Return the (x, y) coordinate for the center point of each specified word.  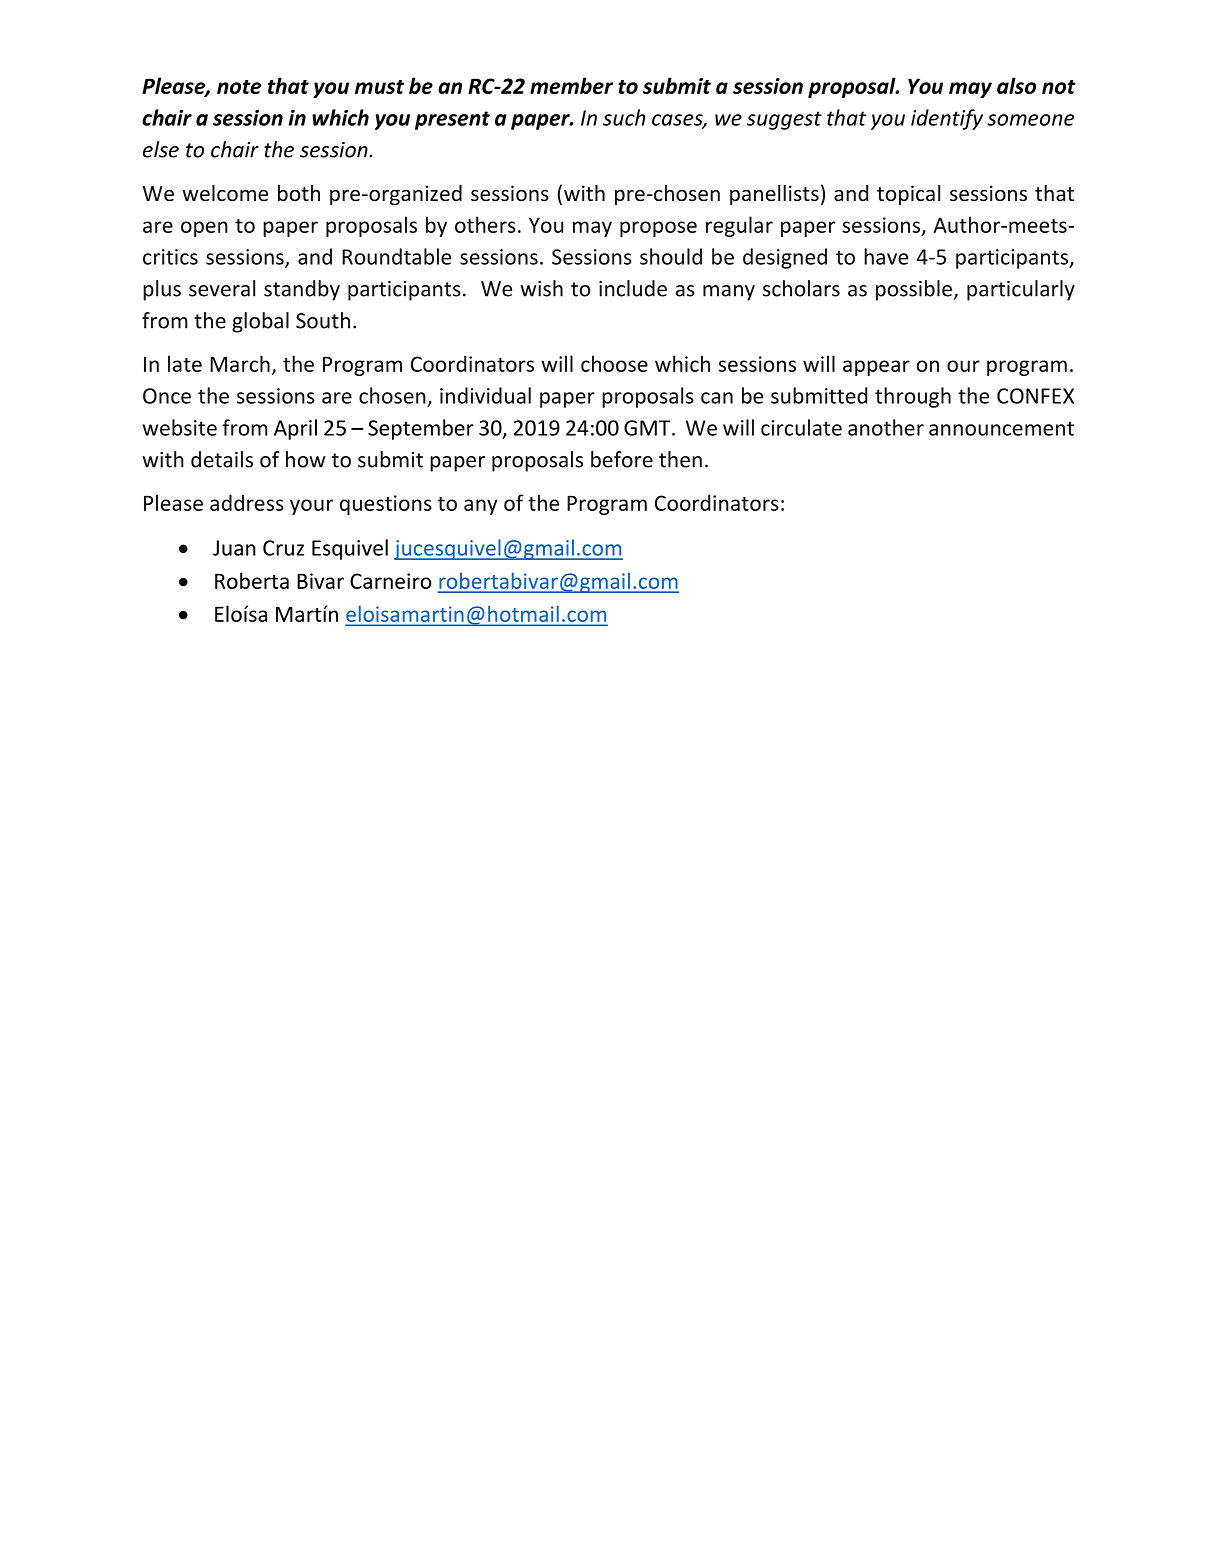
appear (876, 368)
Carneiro (390, 581)
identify (947, 119)
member (571, 85)
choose (614, 363)
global (260, 322)
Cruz (283, 548)
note (239, 87)
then (680, 459)
